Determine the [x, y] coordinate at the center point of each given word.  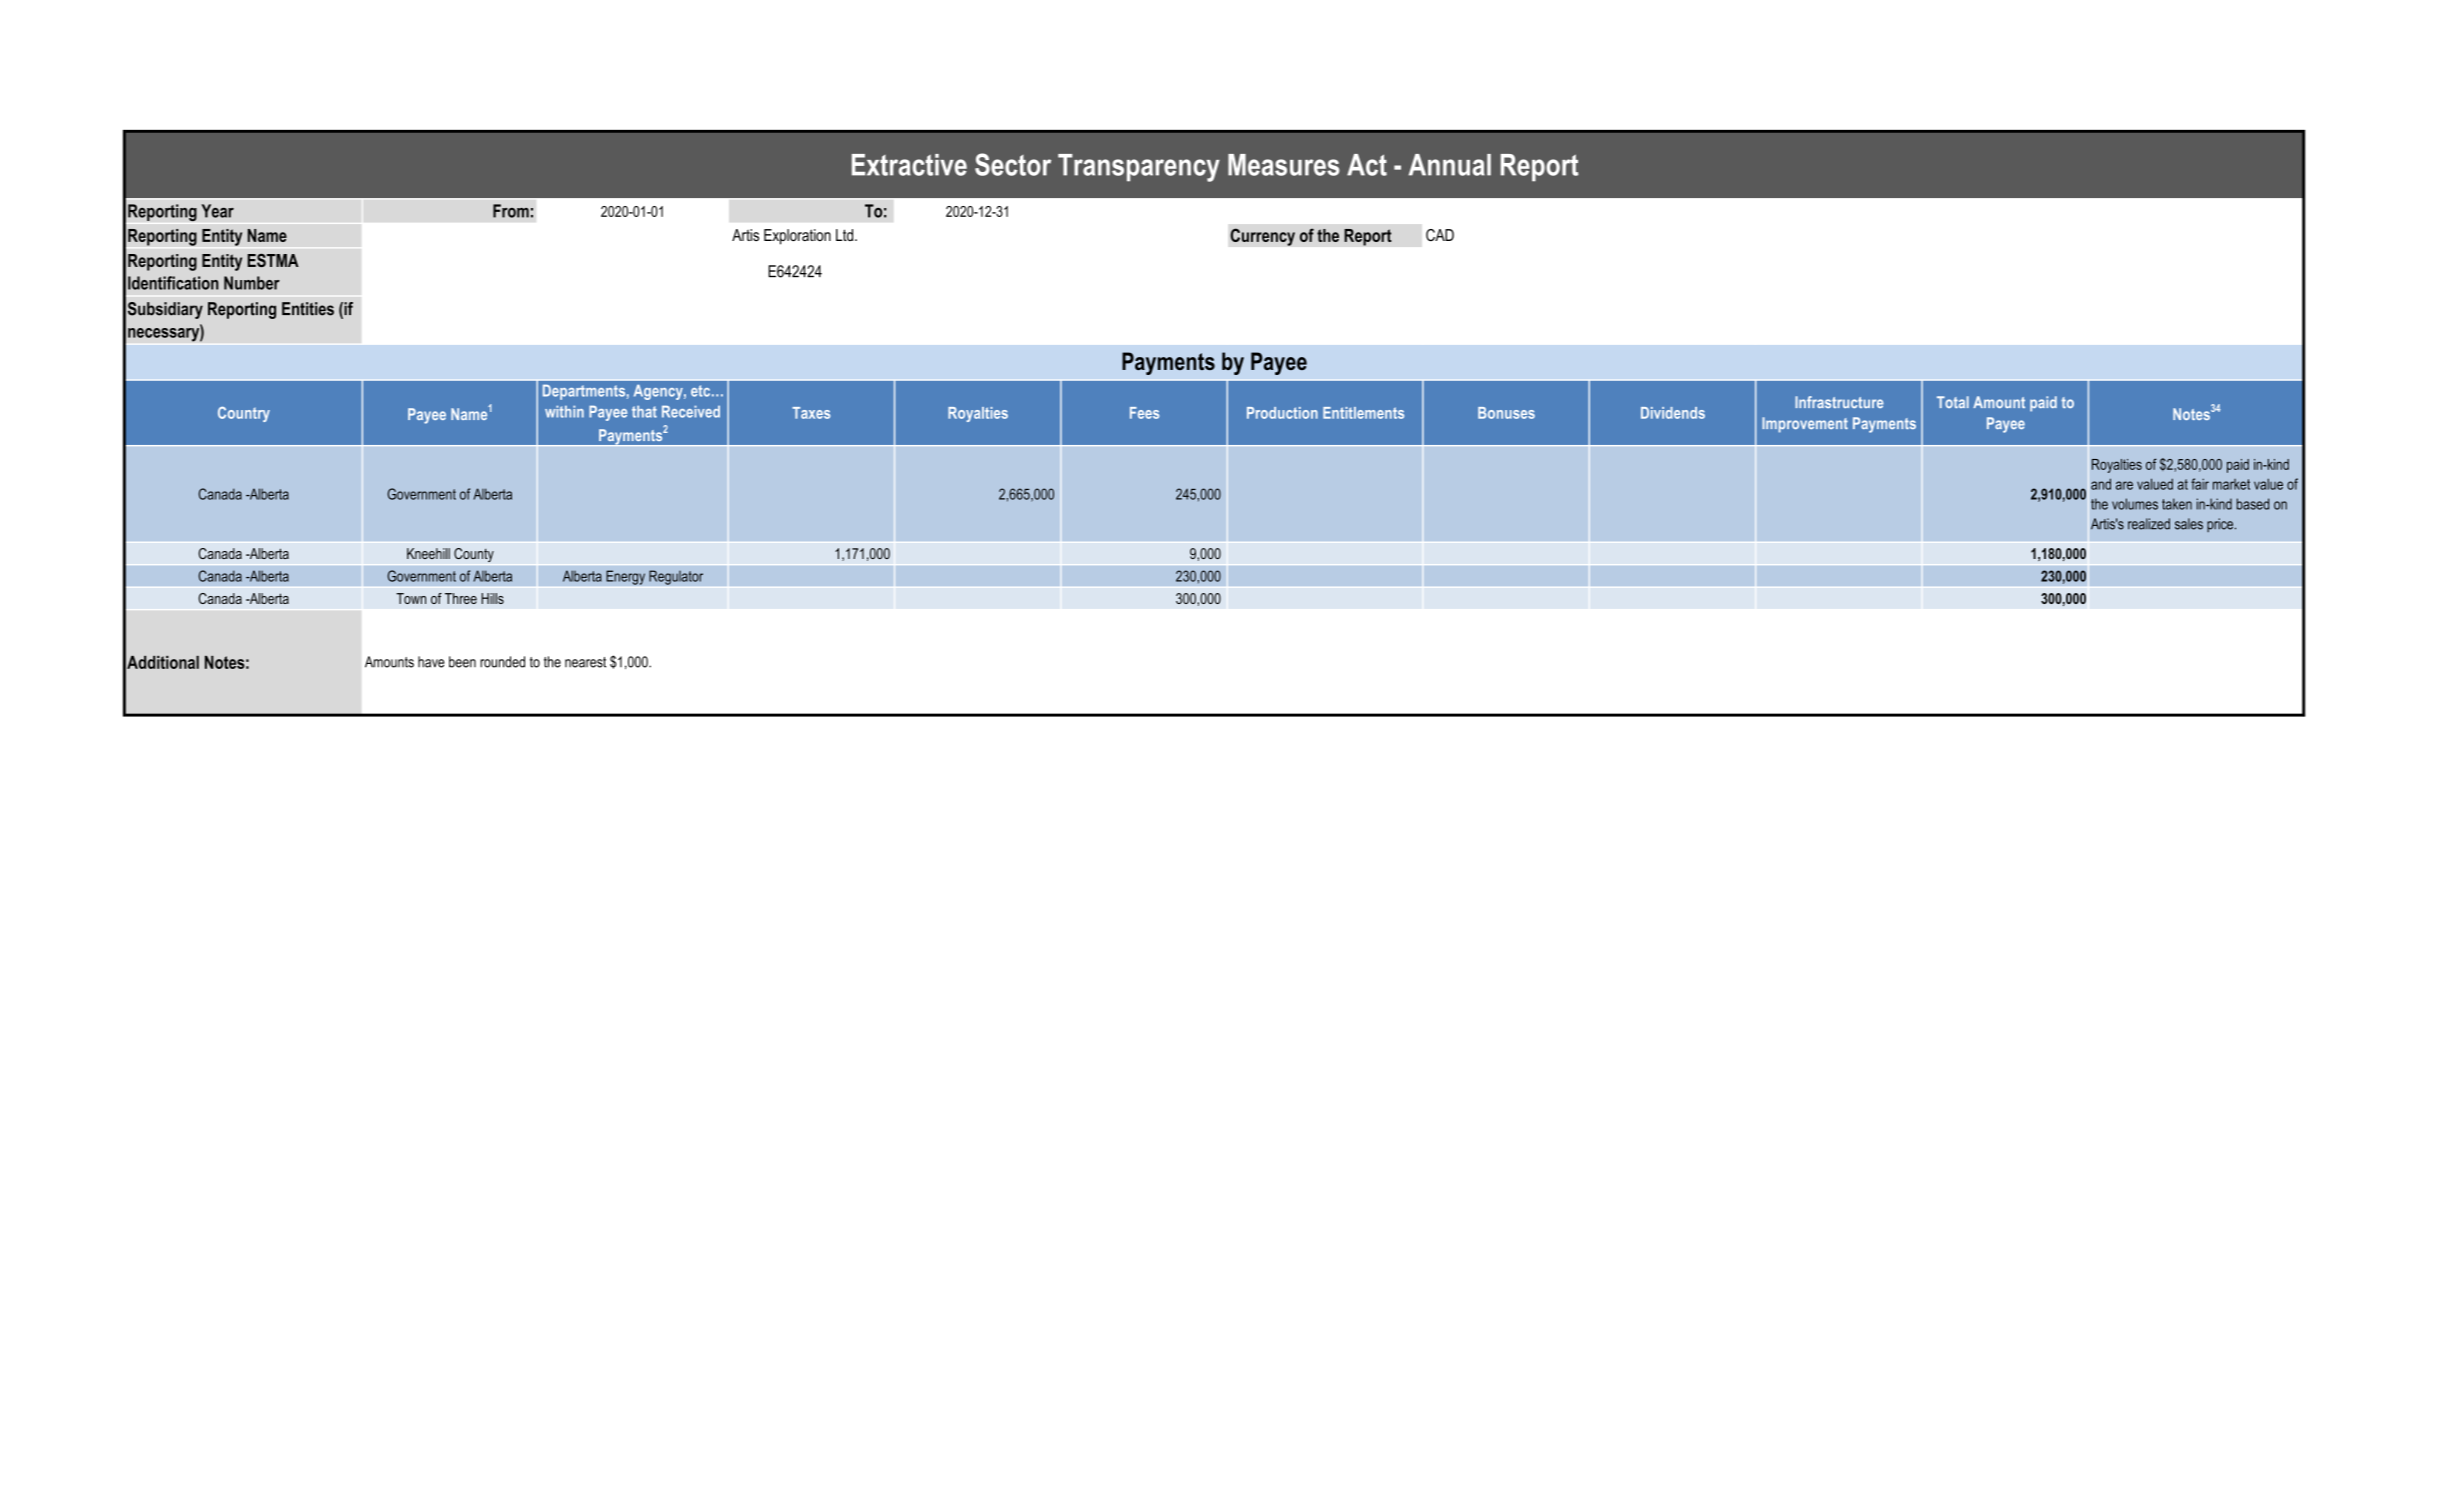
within [564, 411]
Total [1953, 402]
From [511, 211]
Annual [1450, 165]
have [431, 662]
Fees [1144, 413]
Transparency [1139, 168]
